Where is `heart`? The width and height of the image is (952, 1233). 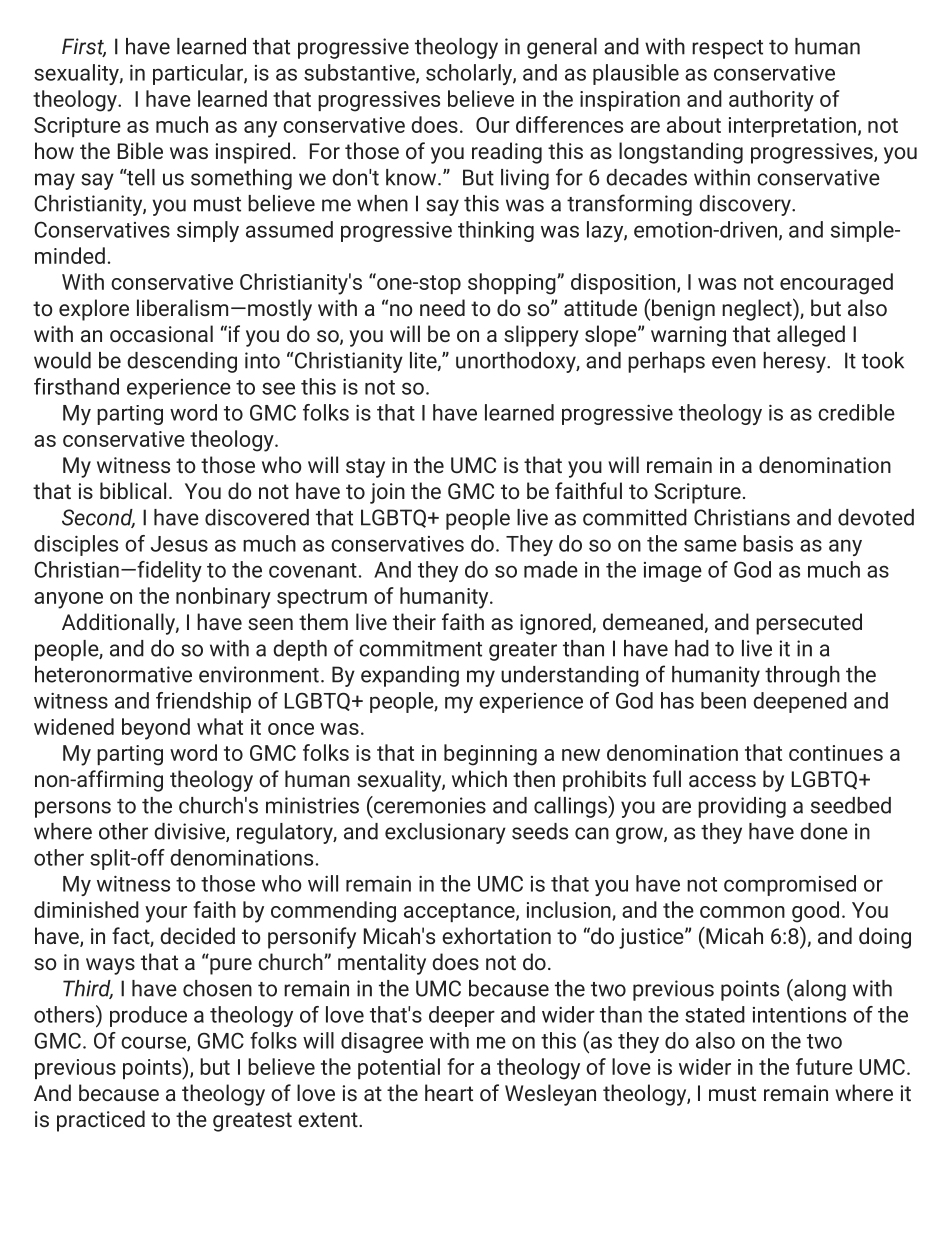 heart is located at coordinates (449, 1092).
